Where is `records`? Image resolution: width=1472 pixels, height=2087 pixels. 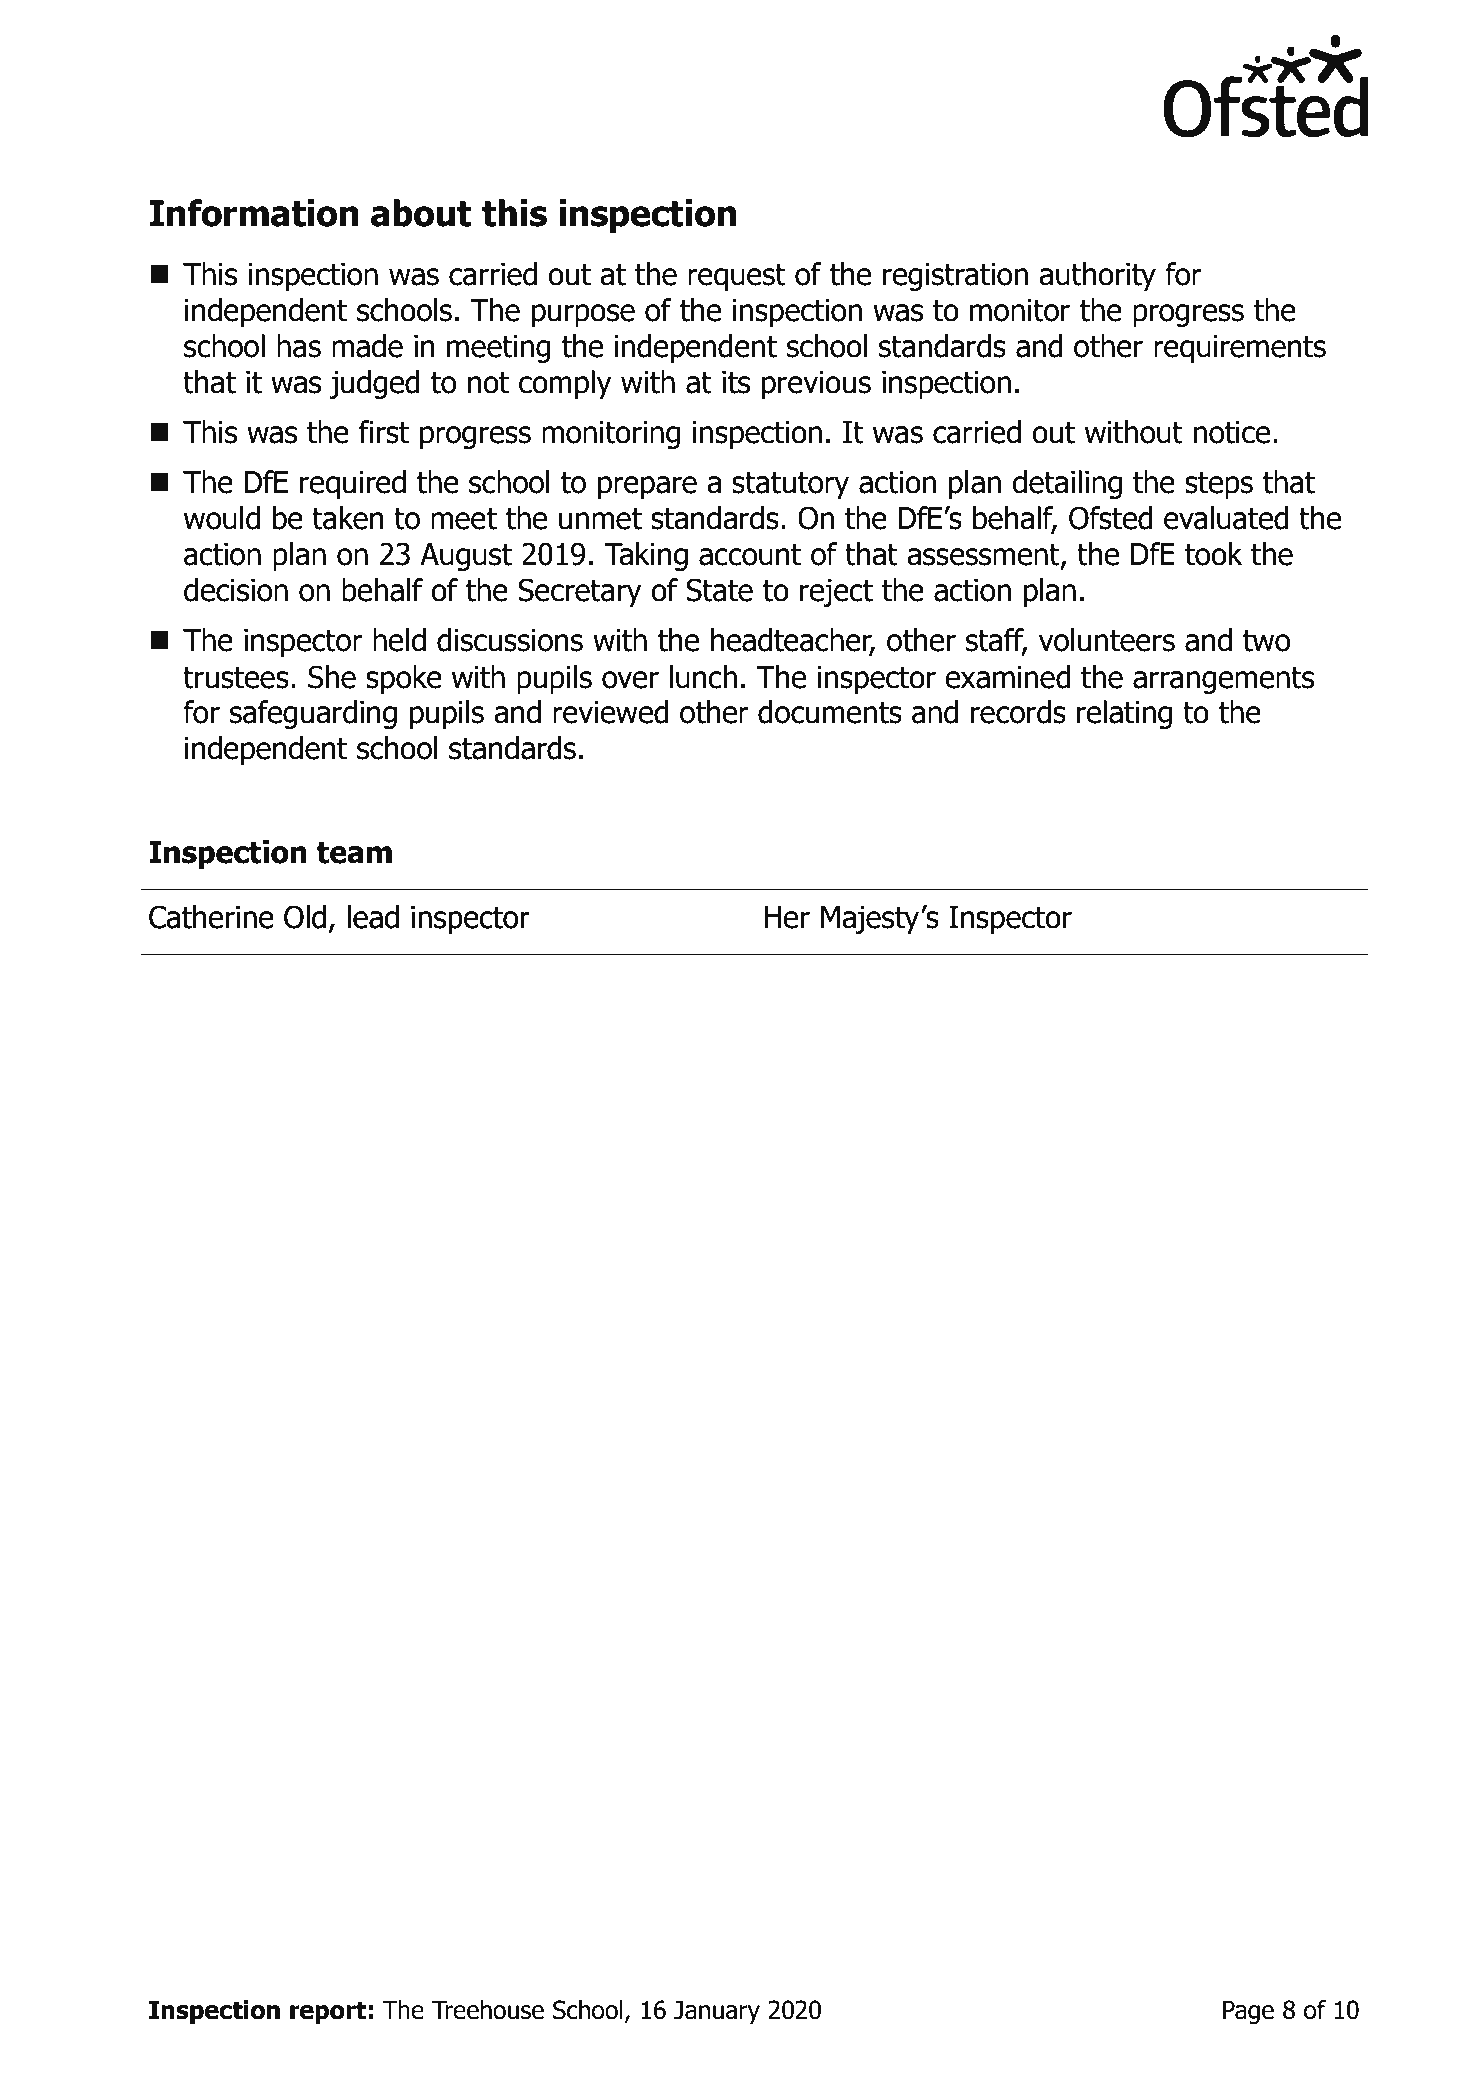 records is located at coordinates (1018, 712).
